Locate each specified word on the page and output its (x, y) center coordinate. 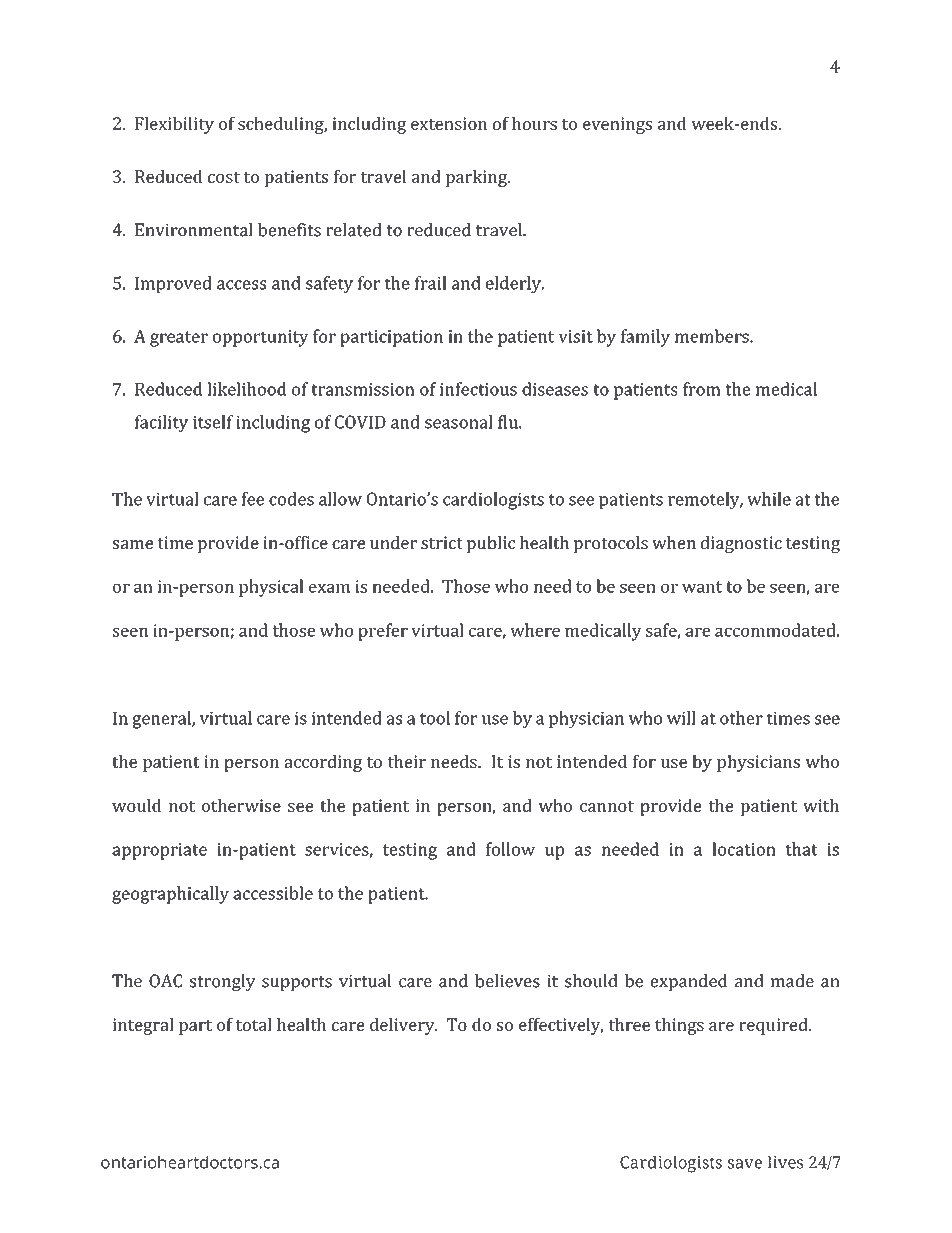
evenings (617, 125)
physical (271, 588)
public (491, 544)
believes (507, 981)
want (702, 587)
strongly (223, 982)
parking (477, 178)
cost (224, 177)
